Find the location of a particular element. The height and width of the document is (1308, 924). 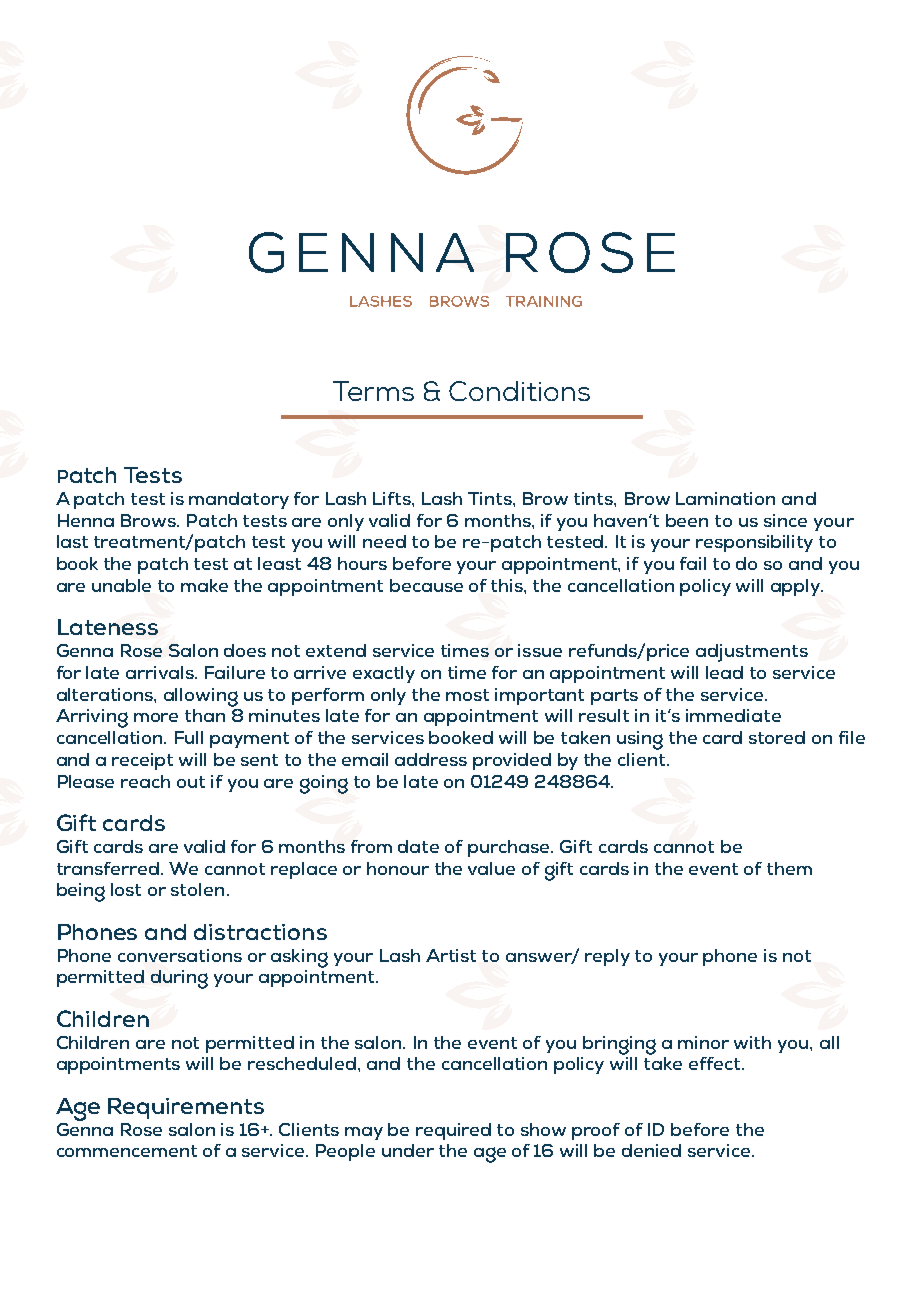

denied is located at coordinates (651, 1150).
